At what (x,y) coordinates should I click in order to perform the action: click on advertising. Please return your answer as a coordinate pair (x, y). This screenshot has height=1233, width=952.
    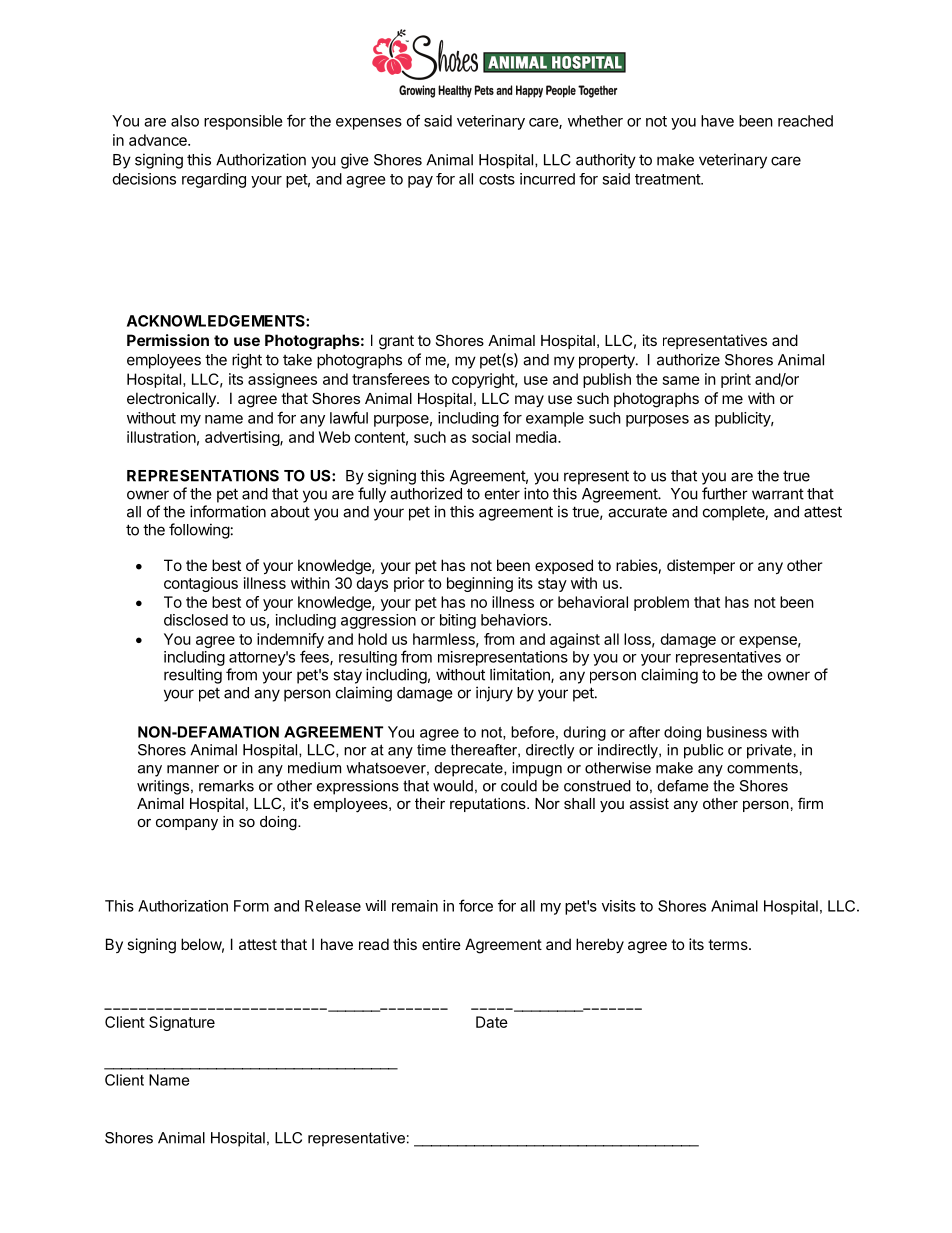
    Looking at the image, I should click on (243, 438).
